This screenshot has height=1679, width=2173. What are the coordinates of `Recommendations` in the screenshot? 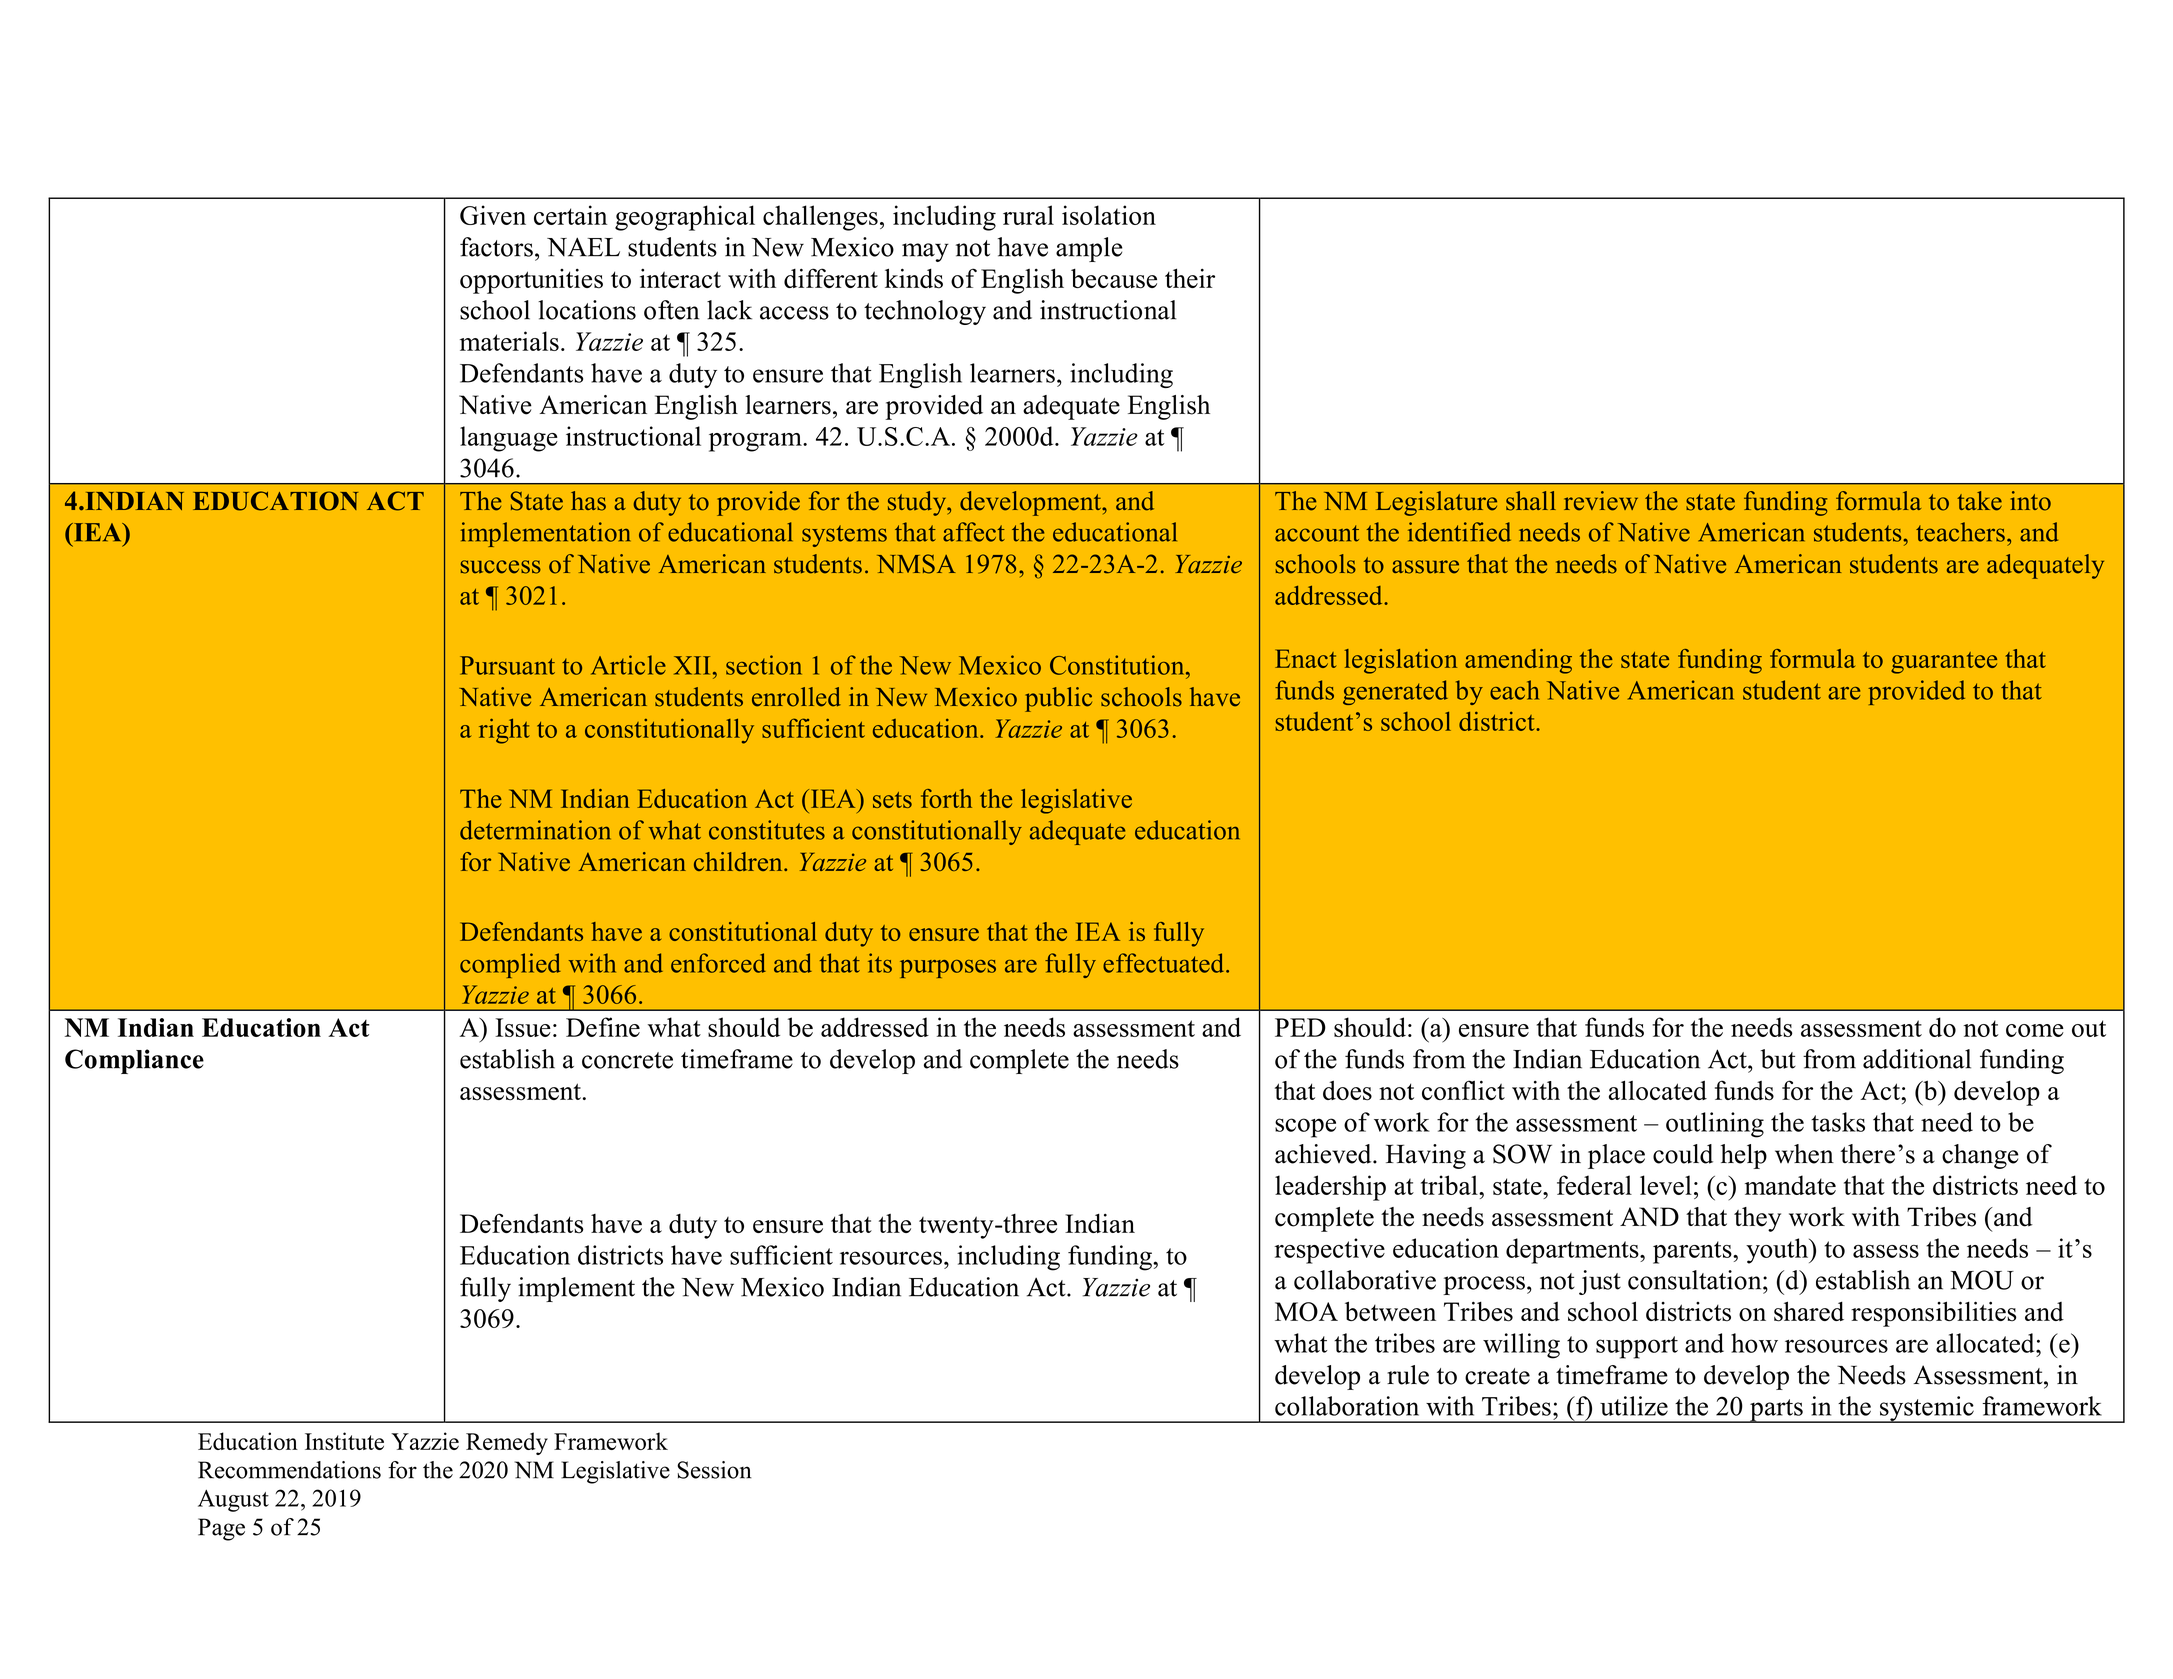 It's located at (289, 1470).
